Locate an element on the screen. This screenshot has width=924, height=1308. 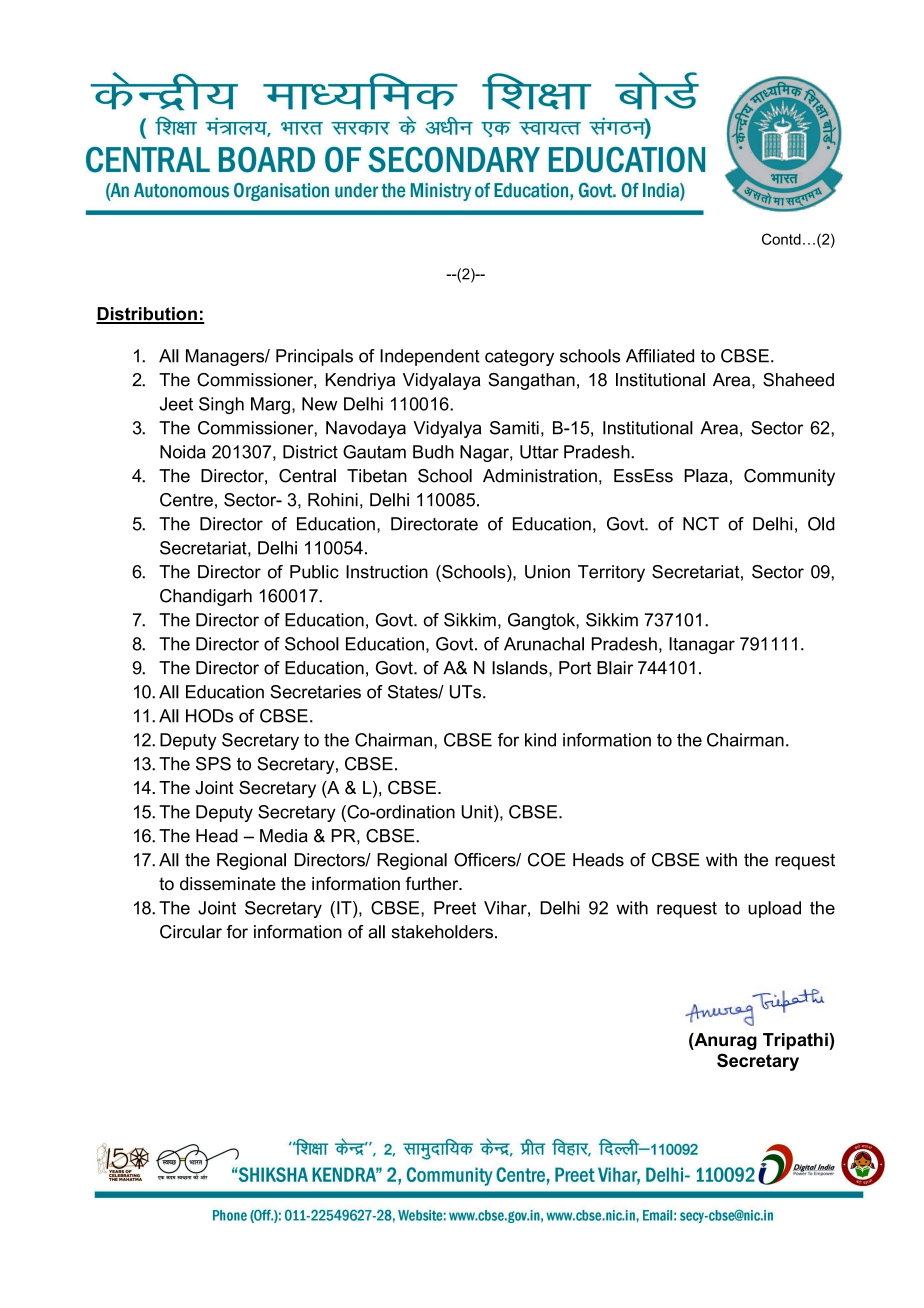
Circular is located at coordinates (191, 932).
